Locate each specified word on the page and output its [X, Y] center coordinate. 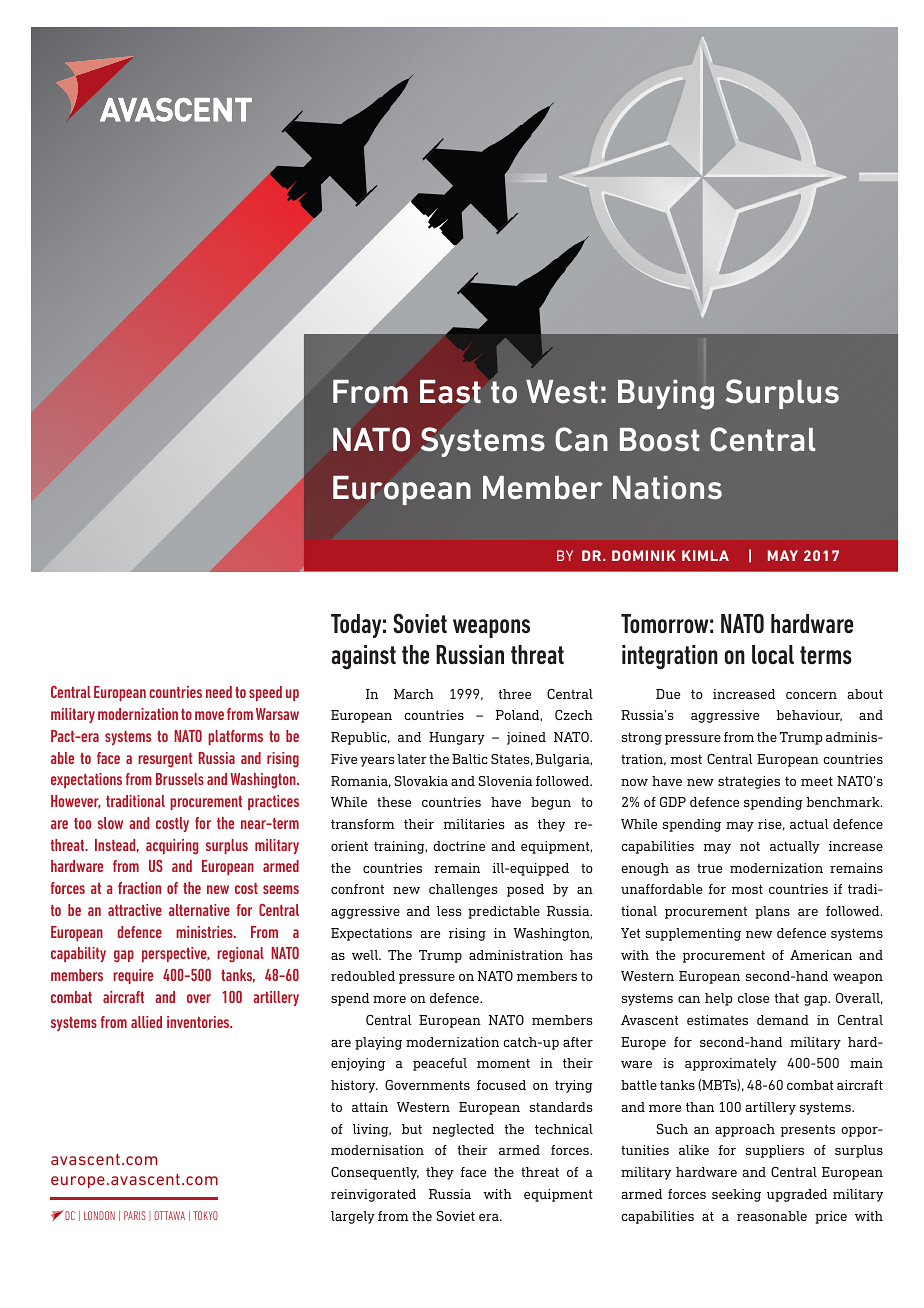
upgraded [797, 1195]
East [450, 392]
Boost [659, 440]
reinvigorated [373, 1195]
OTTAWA [170, 1215]
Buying [666, 395]
